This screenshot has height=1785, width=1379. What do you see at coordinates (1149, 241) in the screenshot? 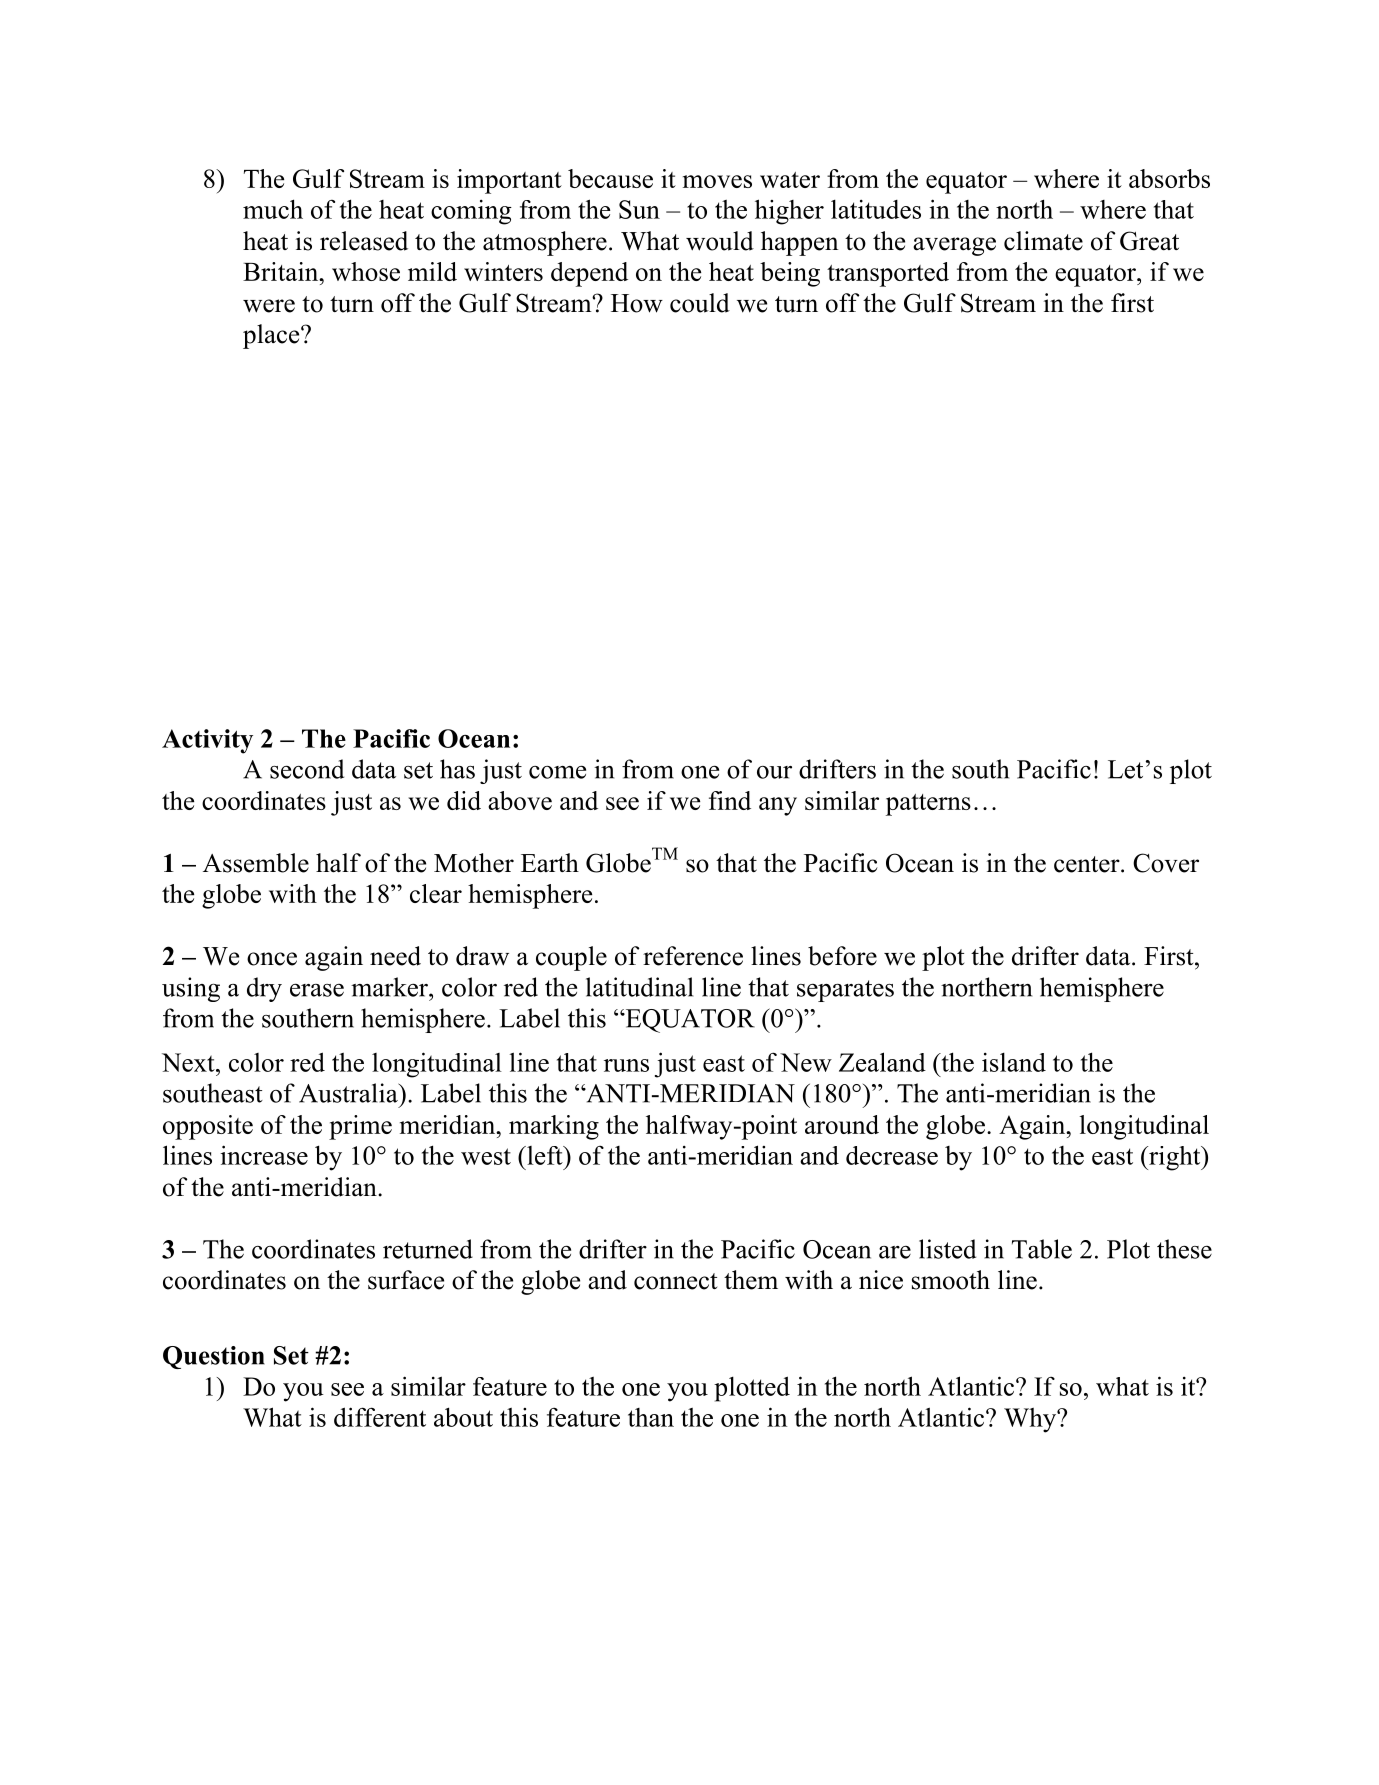
I see `Great` at bounding box center [1149, 241].
